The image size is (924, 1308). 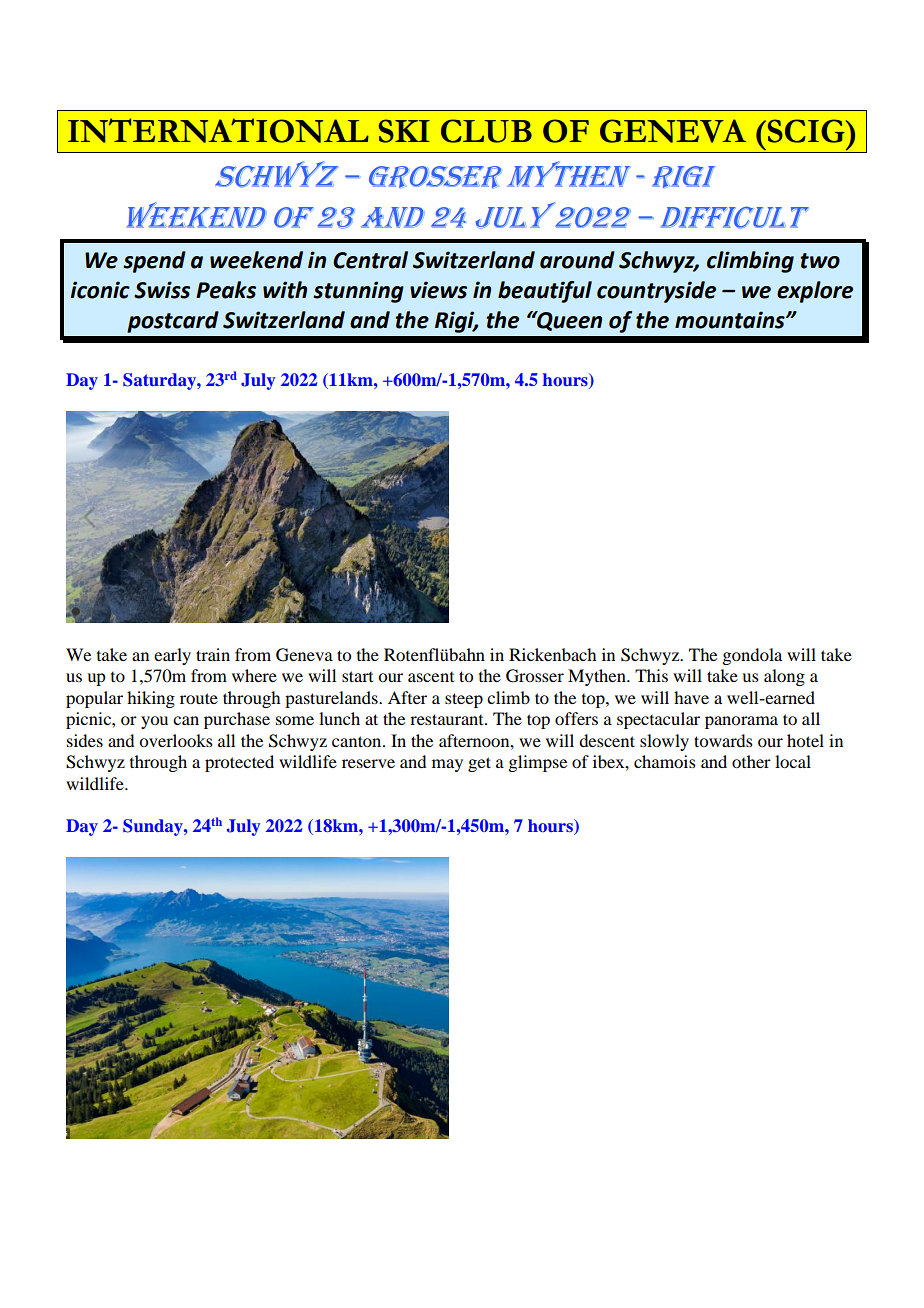 What do you see at coordinates (545, 292) in the page?
I see `beautiful` at bounding box center [545, 292].
